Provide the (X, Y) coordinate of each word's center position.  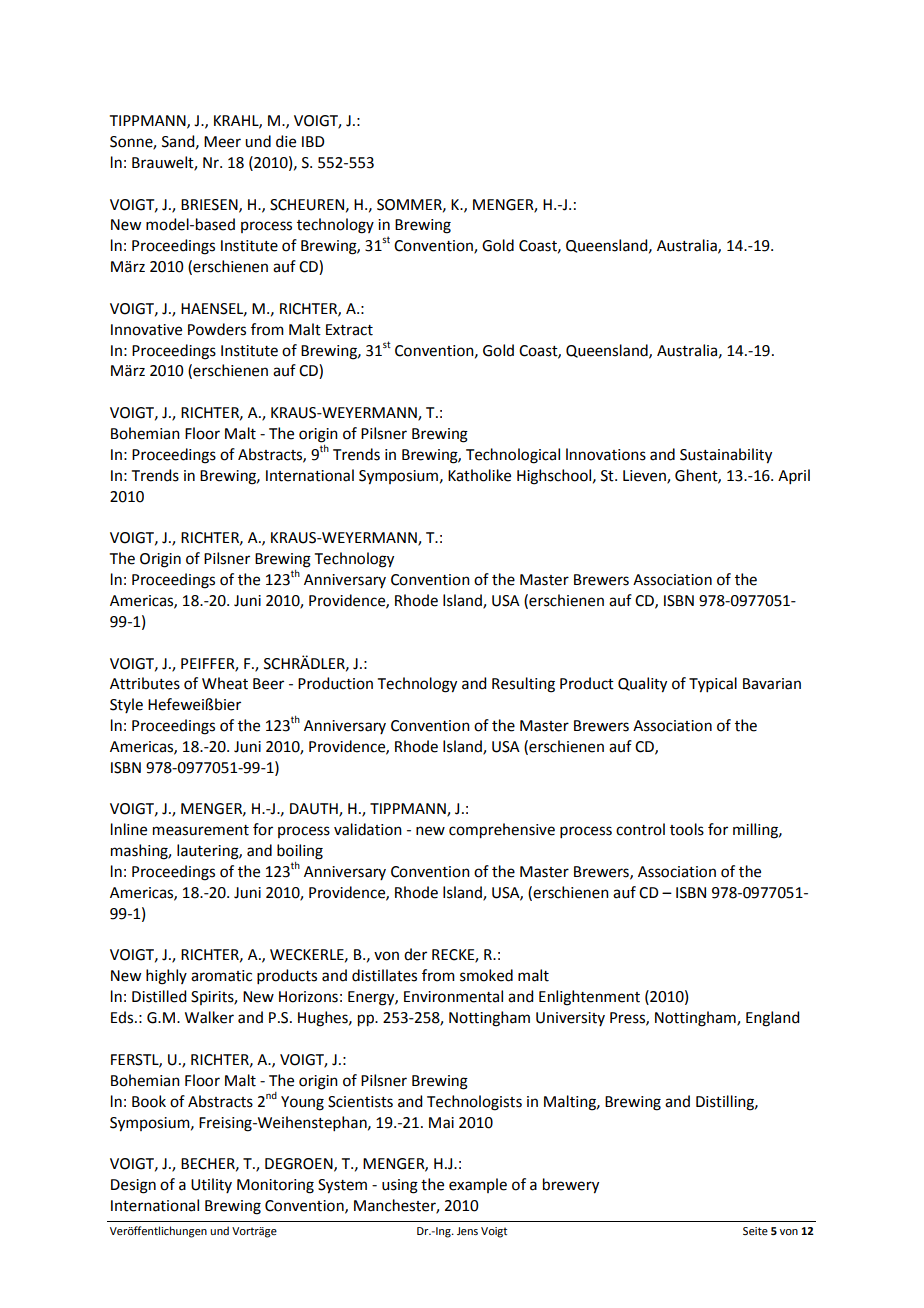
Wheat (225, 683)
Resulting (523, 685)
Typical (713, 685)
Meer (222, 142)
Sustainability (726, 456)
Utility (211, 1185)
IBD (313, 141)
